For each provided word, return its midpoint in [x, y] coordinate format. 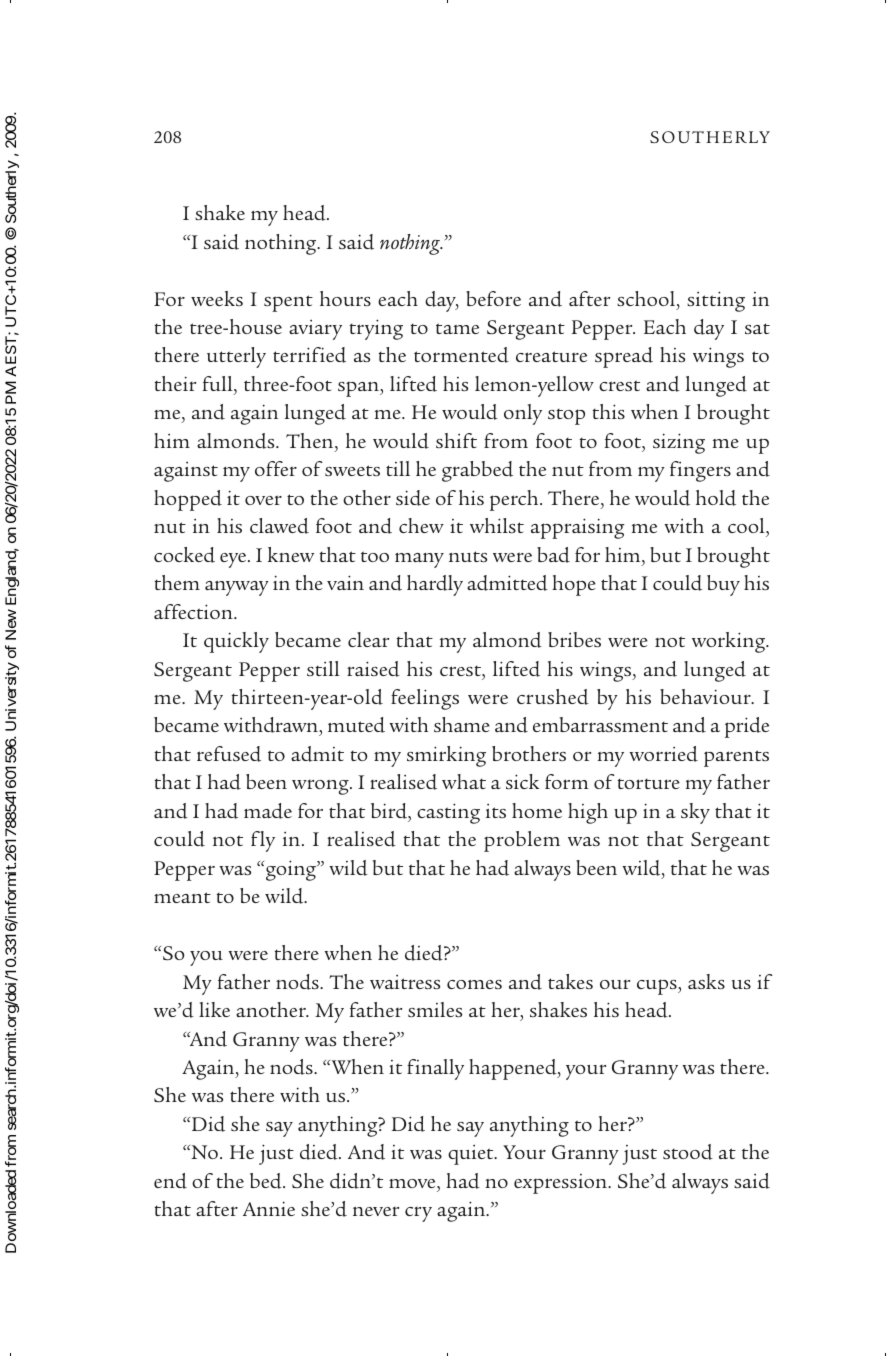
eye [234, 560]
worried [663, 754]
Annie [269, 1208]
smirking [446, 756]
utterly [236, 357]
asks [706, 981]
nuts [468, 556]
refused [229, 754]
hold [716, 498]
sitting [716, 301]
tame [457, 328]
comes [474, 984]
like [214, 1009]
